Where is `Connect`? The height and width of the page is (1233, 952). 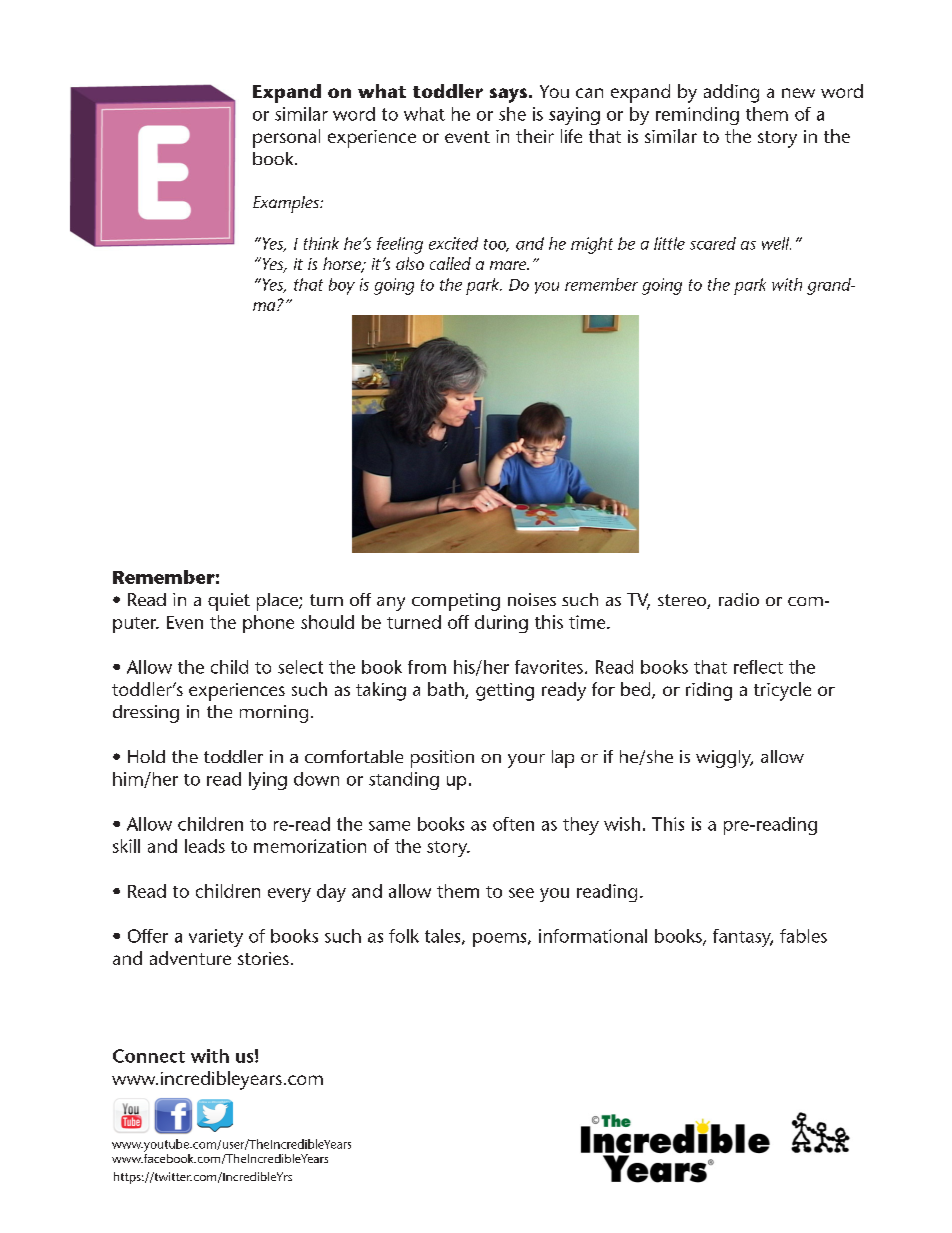
Connect is located at coordinates (149, 1056).
